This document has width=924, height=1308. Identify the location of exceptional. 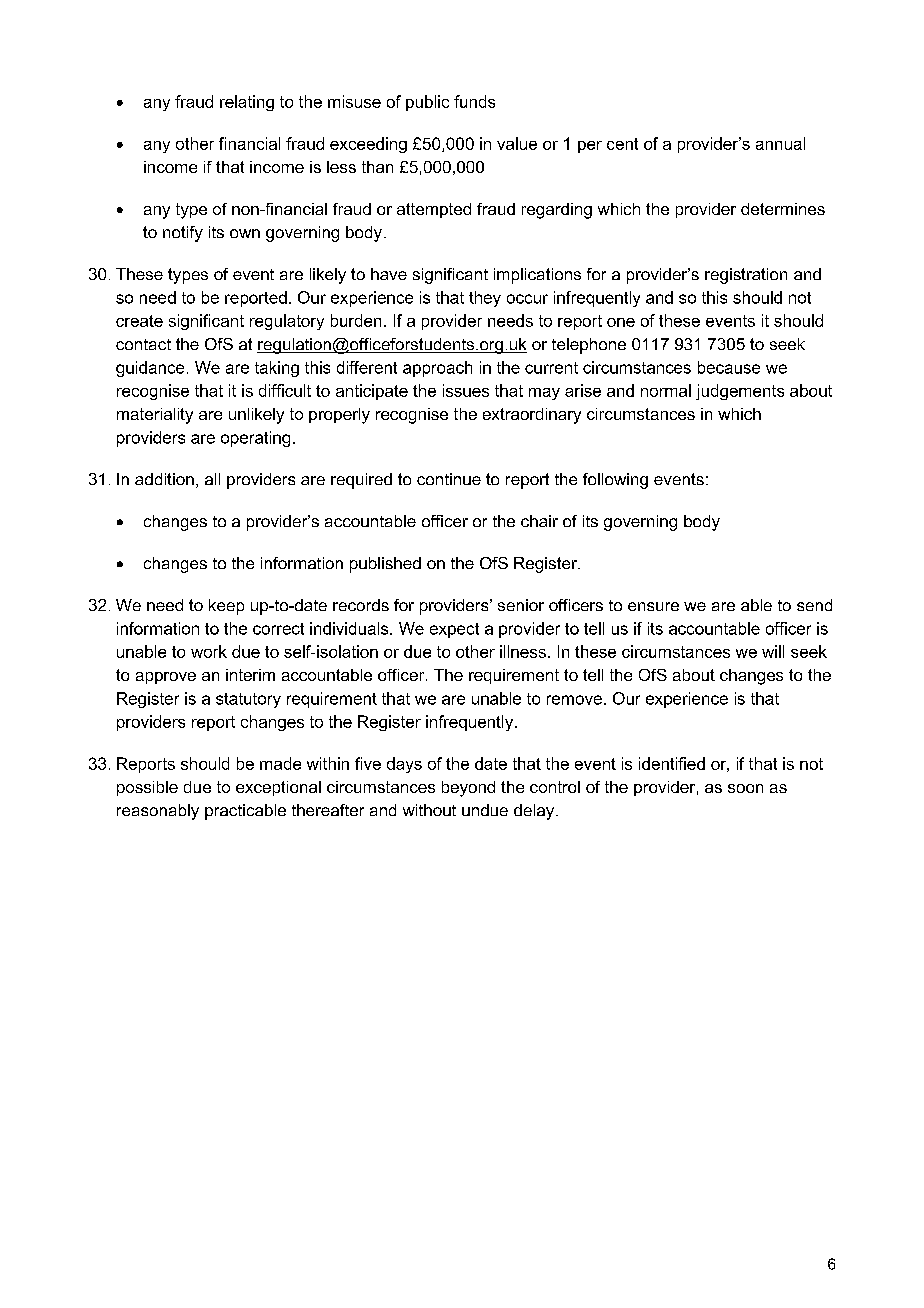
(278, 788).
